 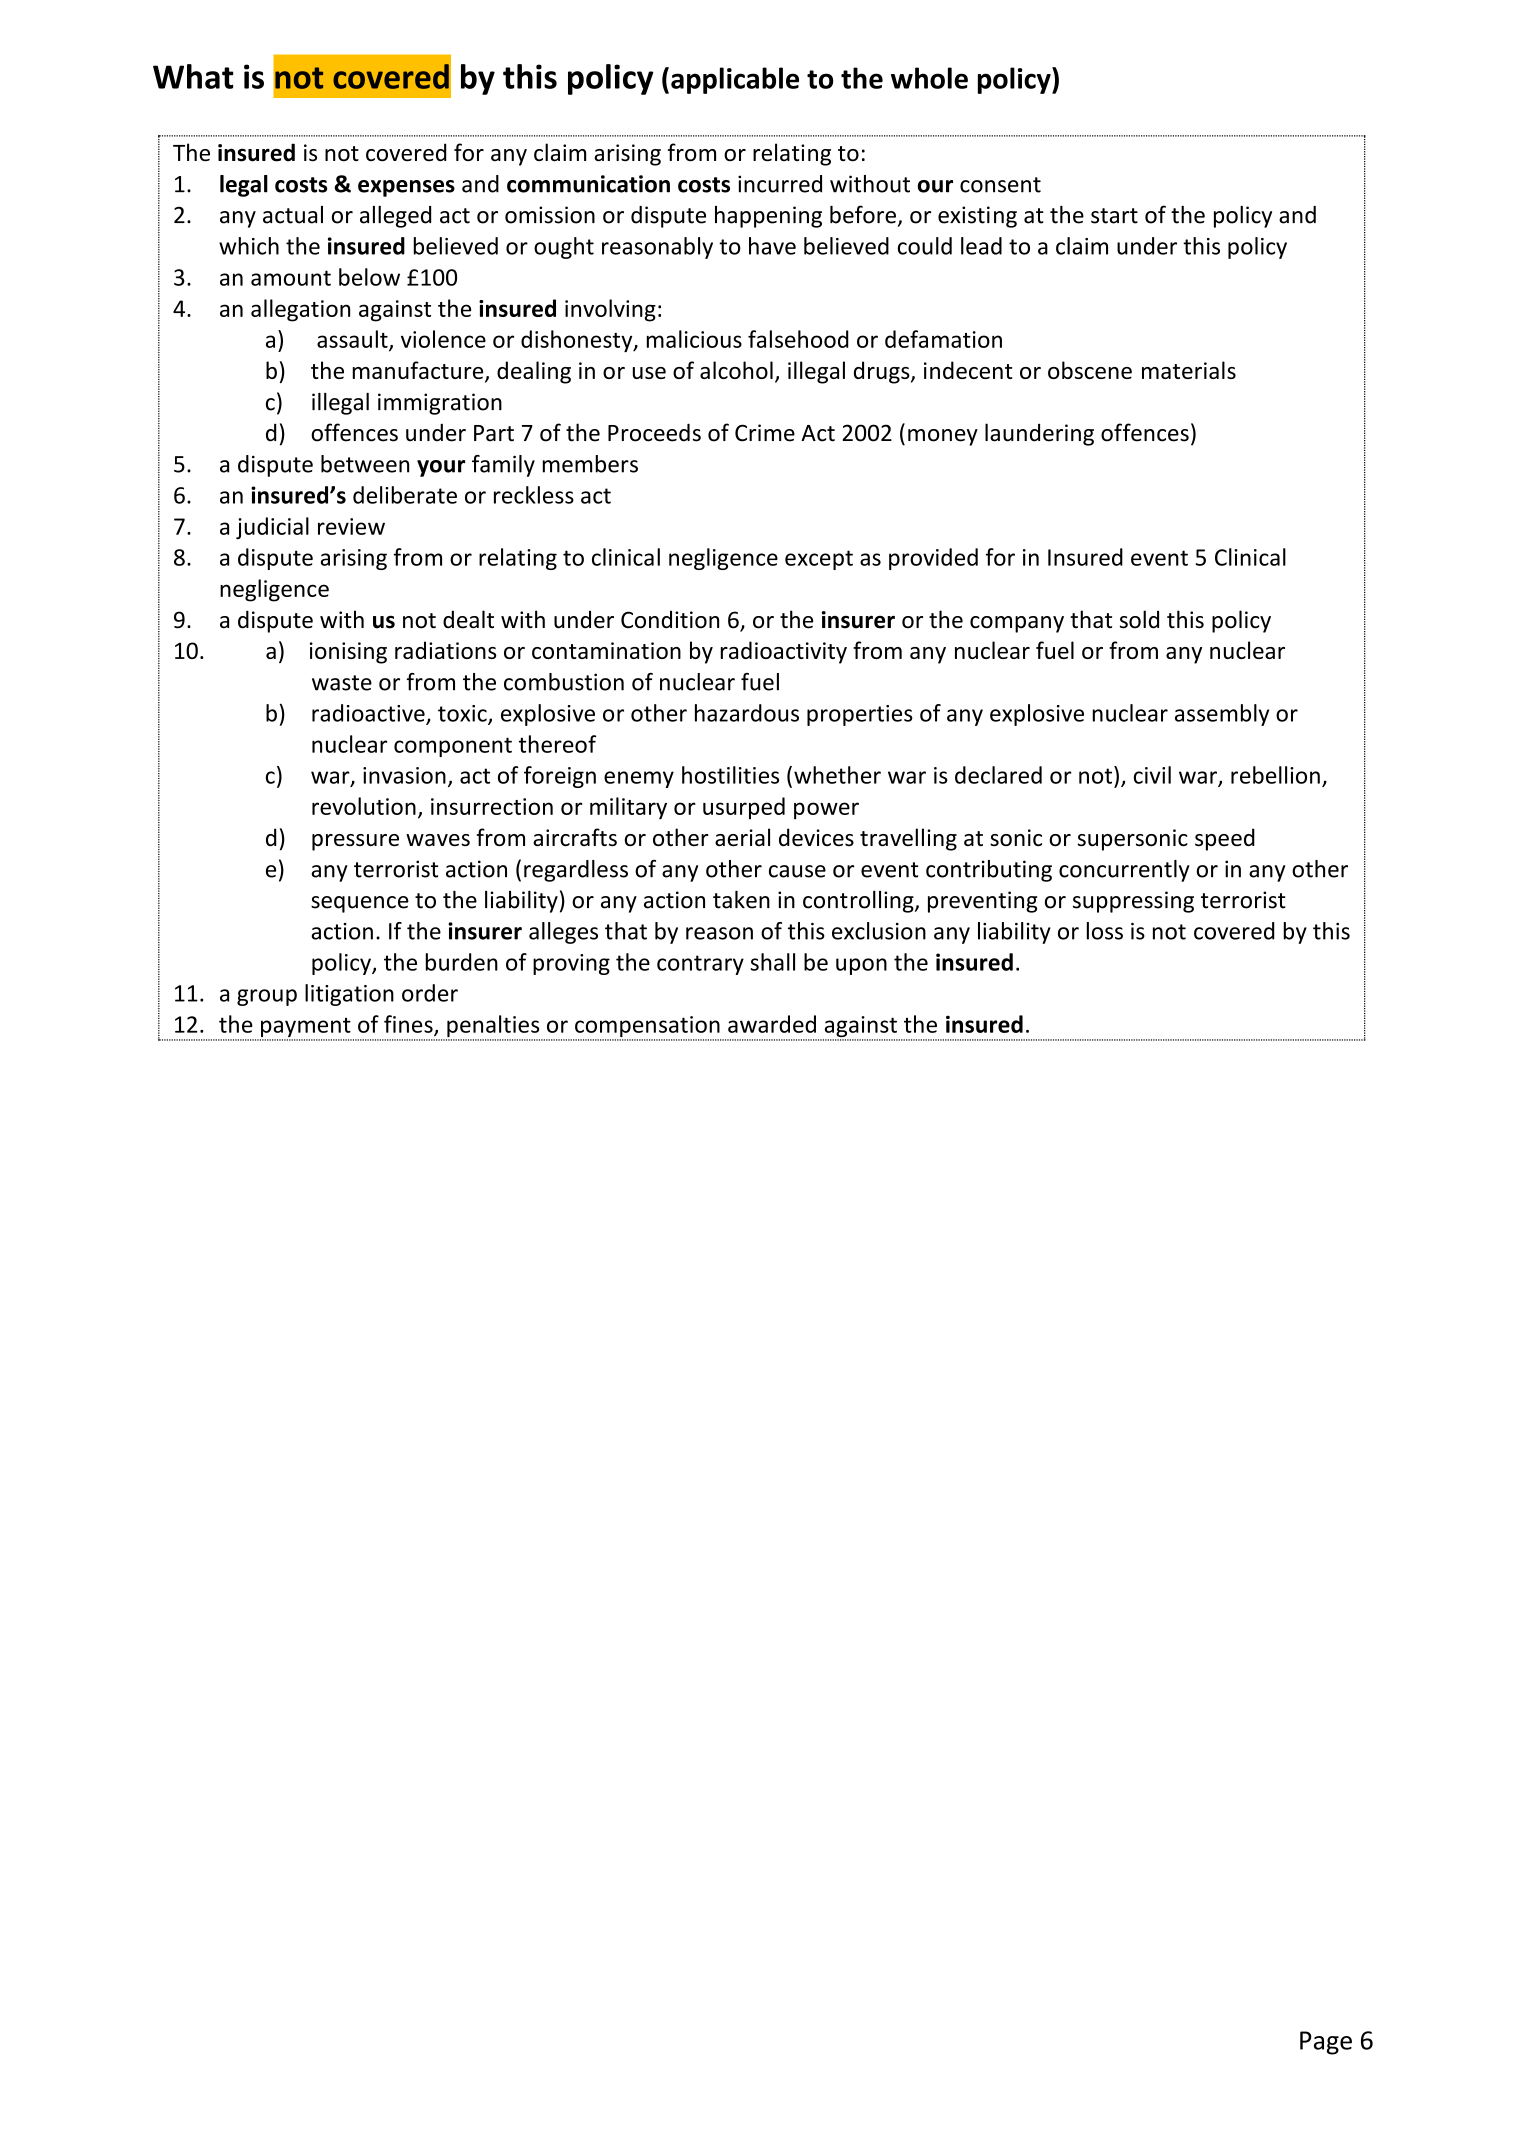 I want to click on incurred, so click(x=780, y=184).
